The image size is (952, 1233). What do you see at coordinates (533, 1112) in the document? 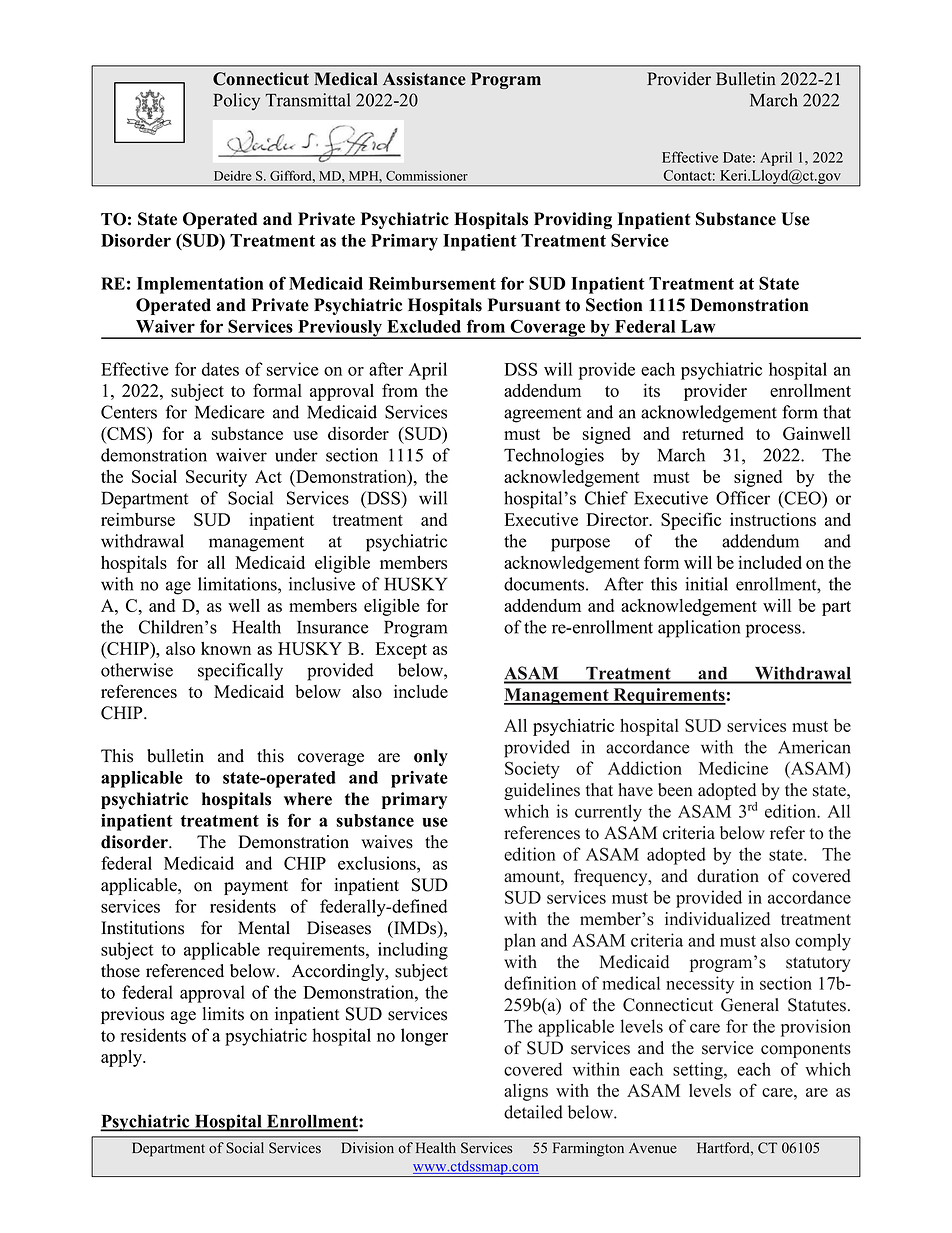
I see `detailed` at bounding box center [533, 1112].
